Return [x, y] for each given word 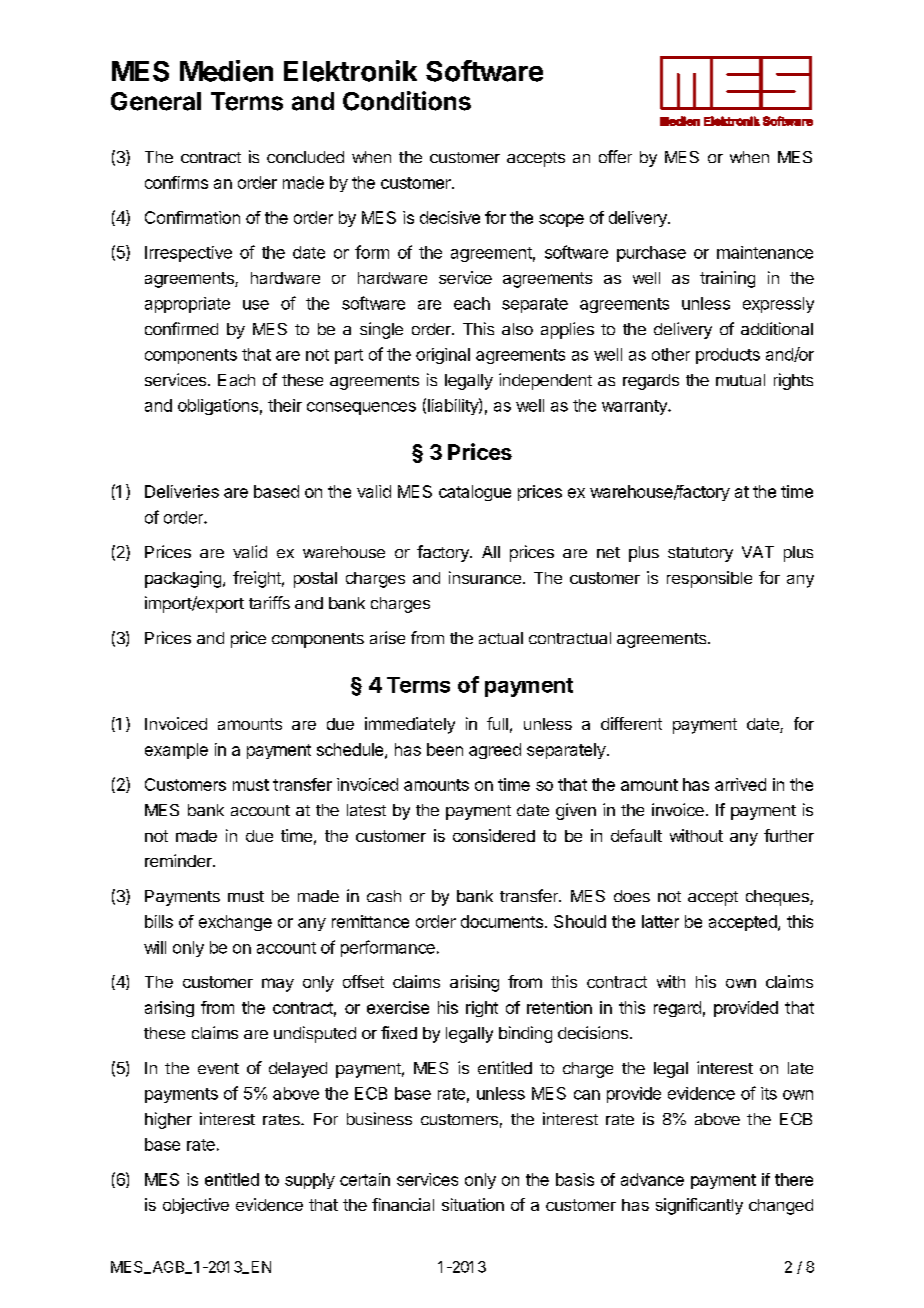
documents [502, 921]
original [443, 356]
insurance [485, 577]
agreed [495, 751]
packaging [183, 579]
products [728, 356]
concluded [305, 157]
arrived [740, 784]
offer [615, 156]
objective [196, 1206]
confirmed [181, 328]
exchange [235, 923]
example [176, 751]
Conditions [407, 101]
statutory [700, 554]
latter [660, 921]
